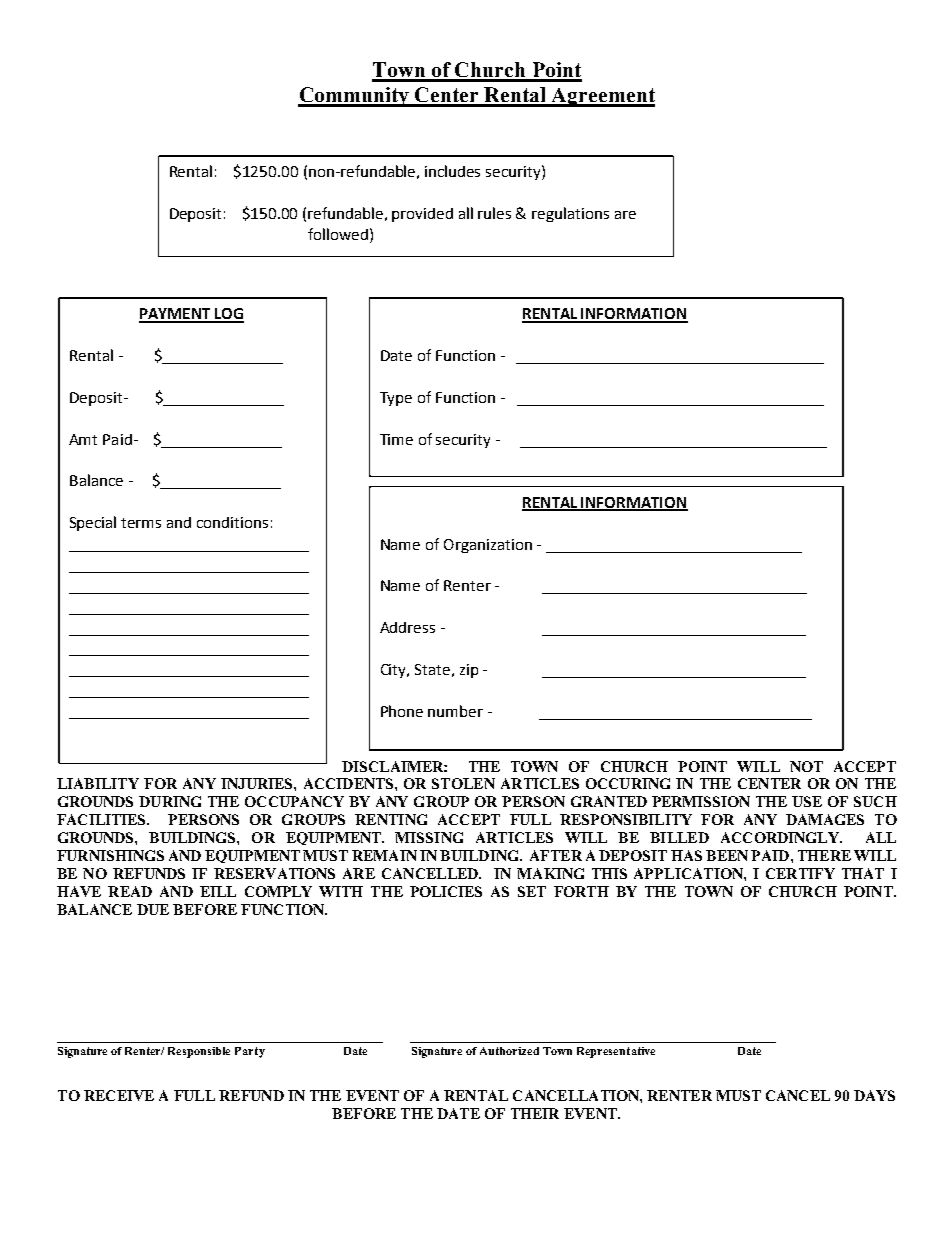  What do you see at coordinates (355, 97) in the image?
I see `Community` at bounding box center [355, 97].
